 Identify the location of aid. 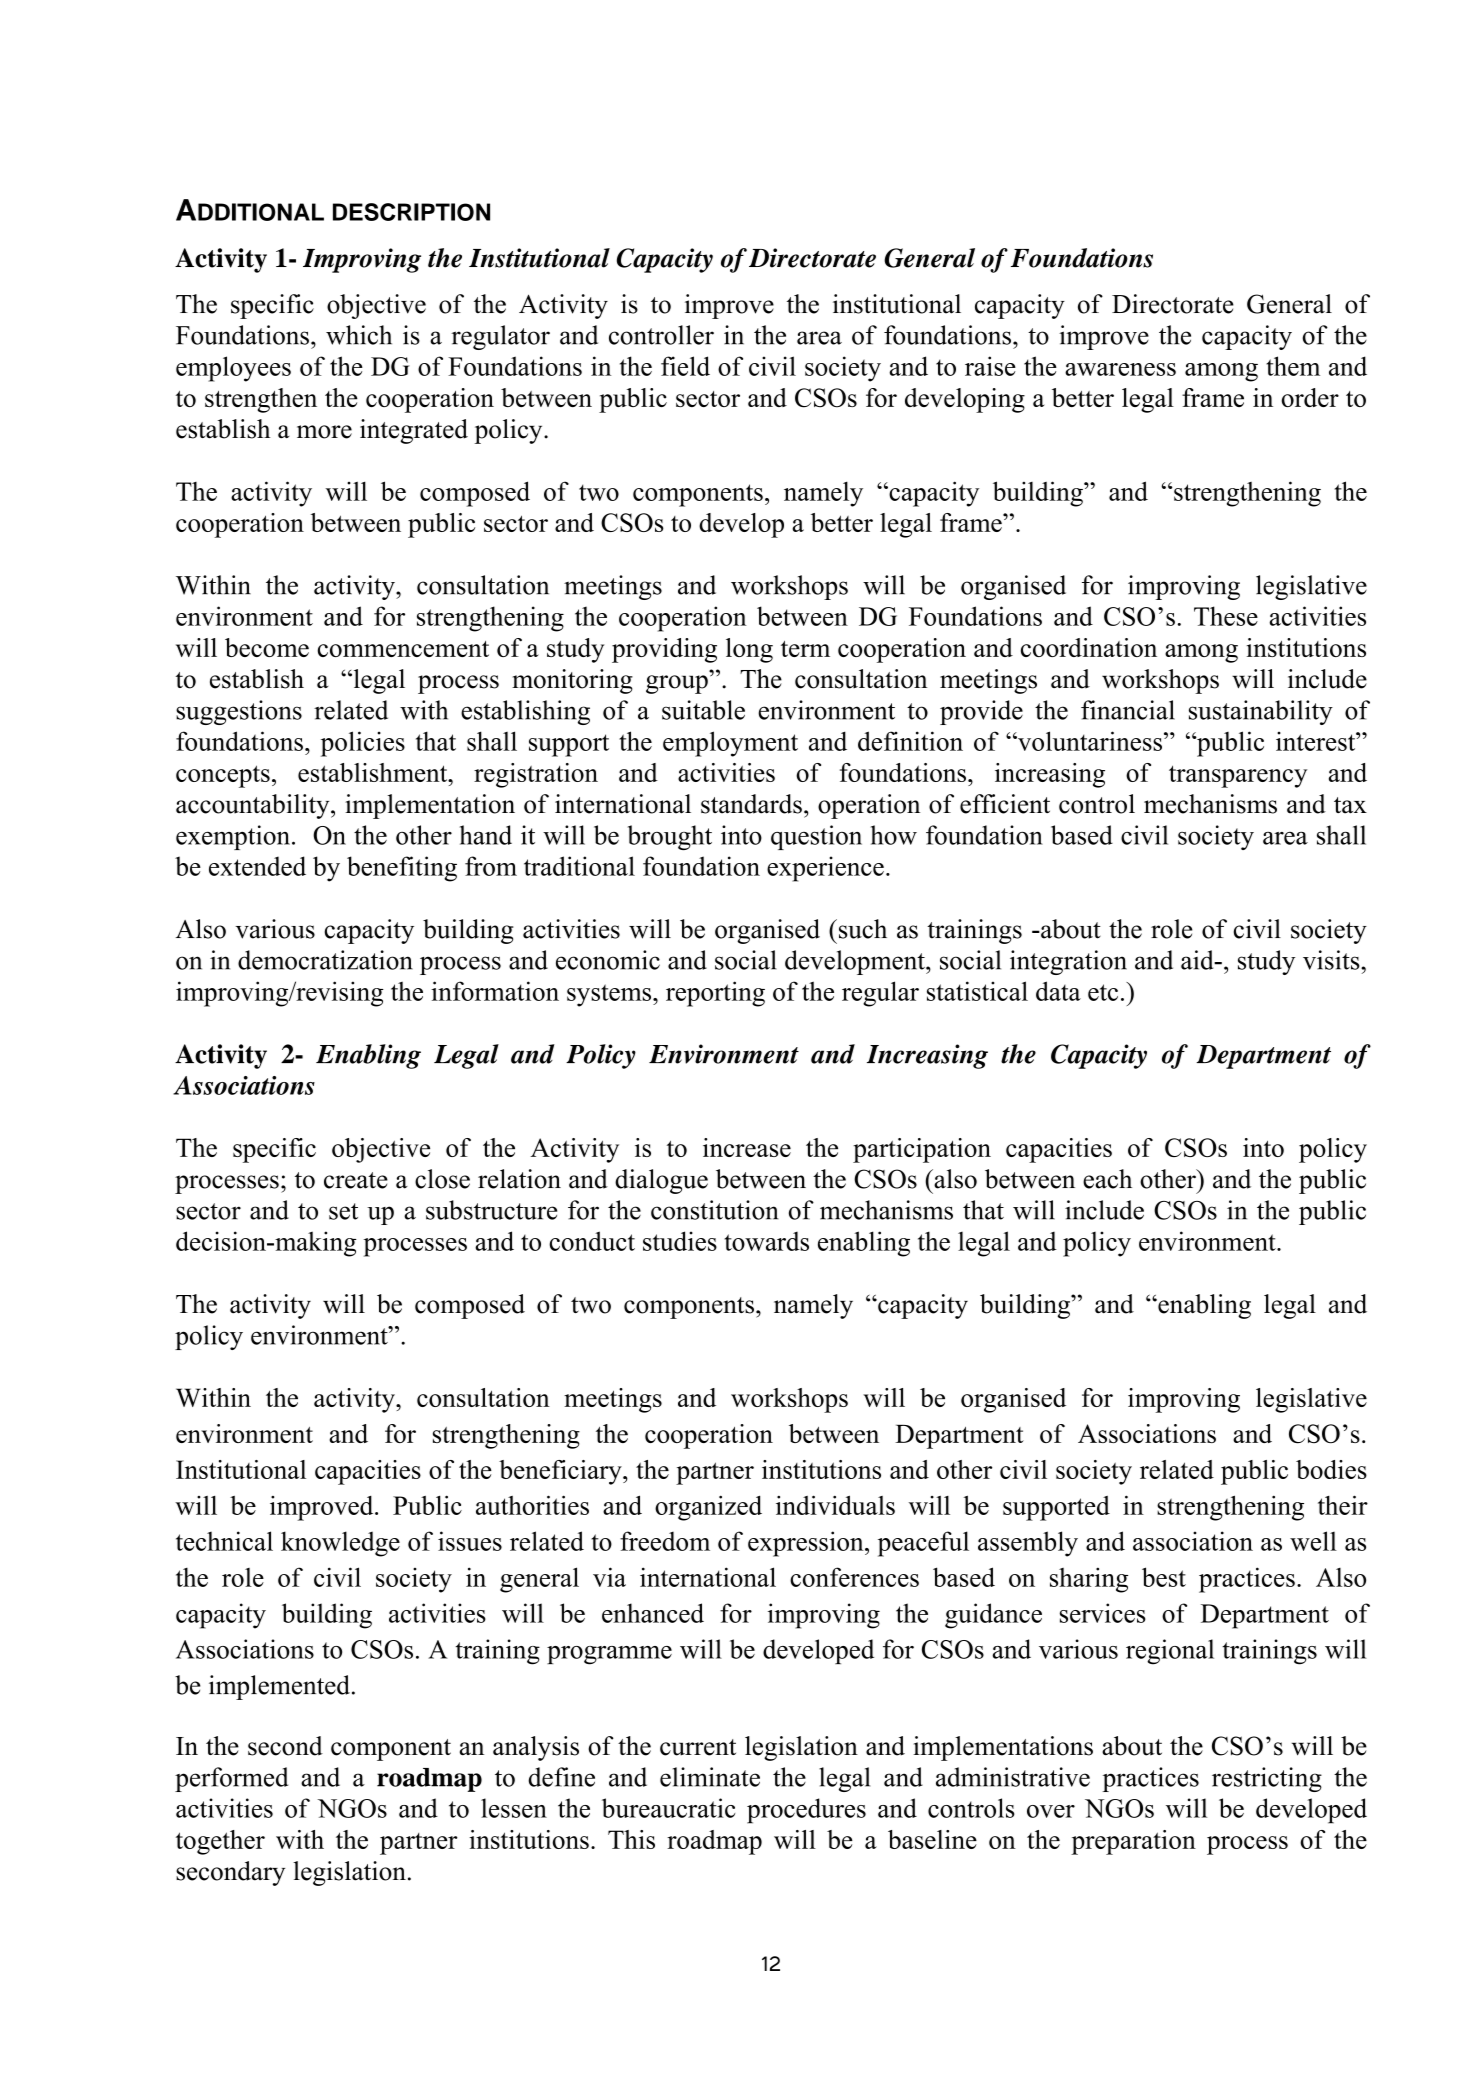
(1198, 960).
